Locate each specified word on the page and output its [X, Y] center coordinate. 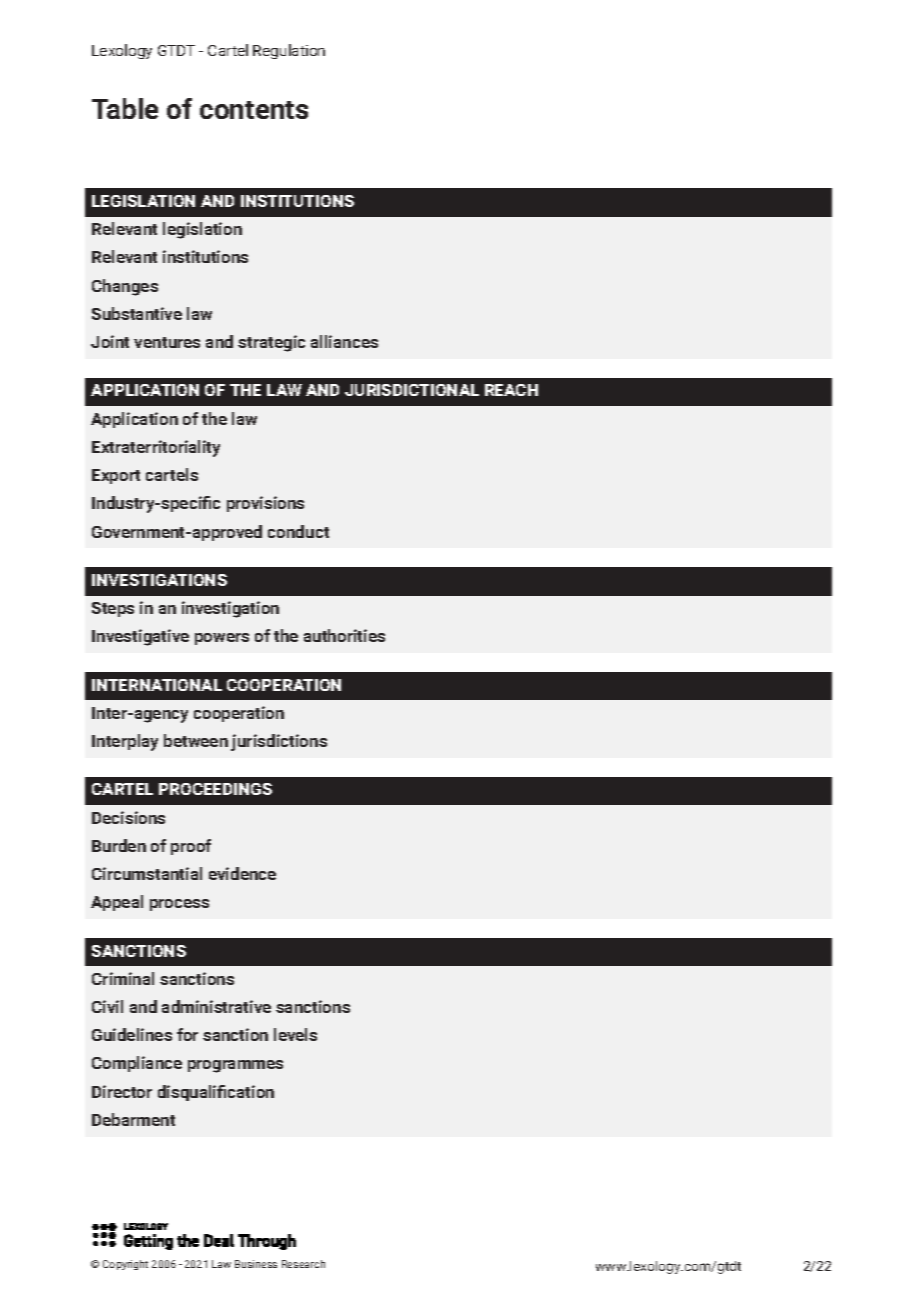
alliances [344, 341]
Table [125, 108]
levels [295, 1034]
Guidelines [132, 1034]
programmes [235, 1066]
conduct [298, 531]
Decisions [128, 817]
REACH [511, 390]
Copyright [125, 1265]
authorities [344, 635]
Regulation [289, 51]
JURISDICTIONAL [412, 390]
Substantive [137, 313]
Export [116, 476]
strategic [271, 343]
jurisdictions [279, 742]
